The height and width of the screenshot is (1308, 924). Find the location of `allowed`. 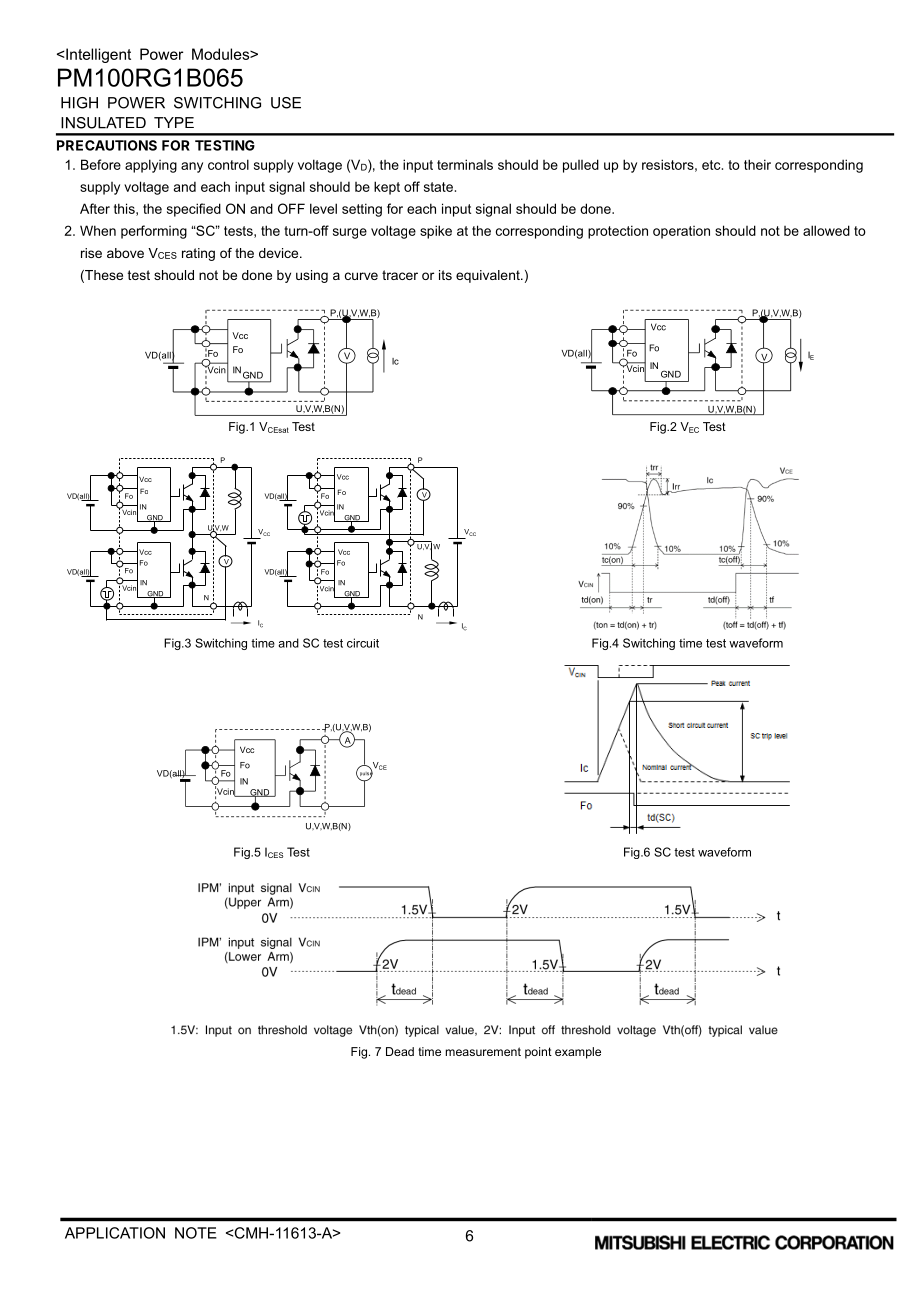

allowed is located at coordinates (826, 230).
